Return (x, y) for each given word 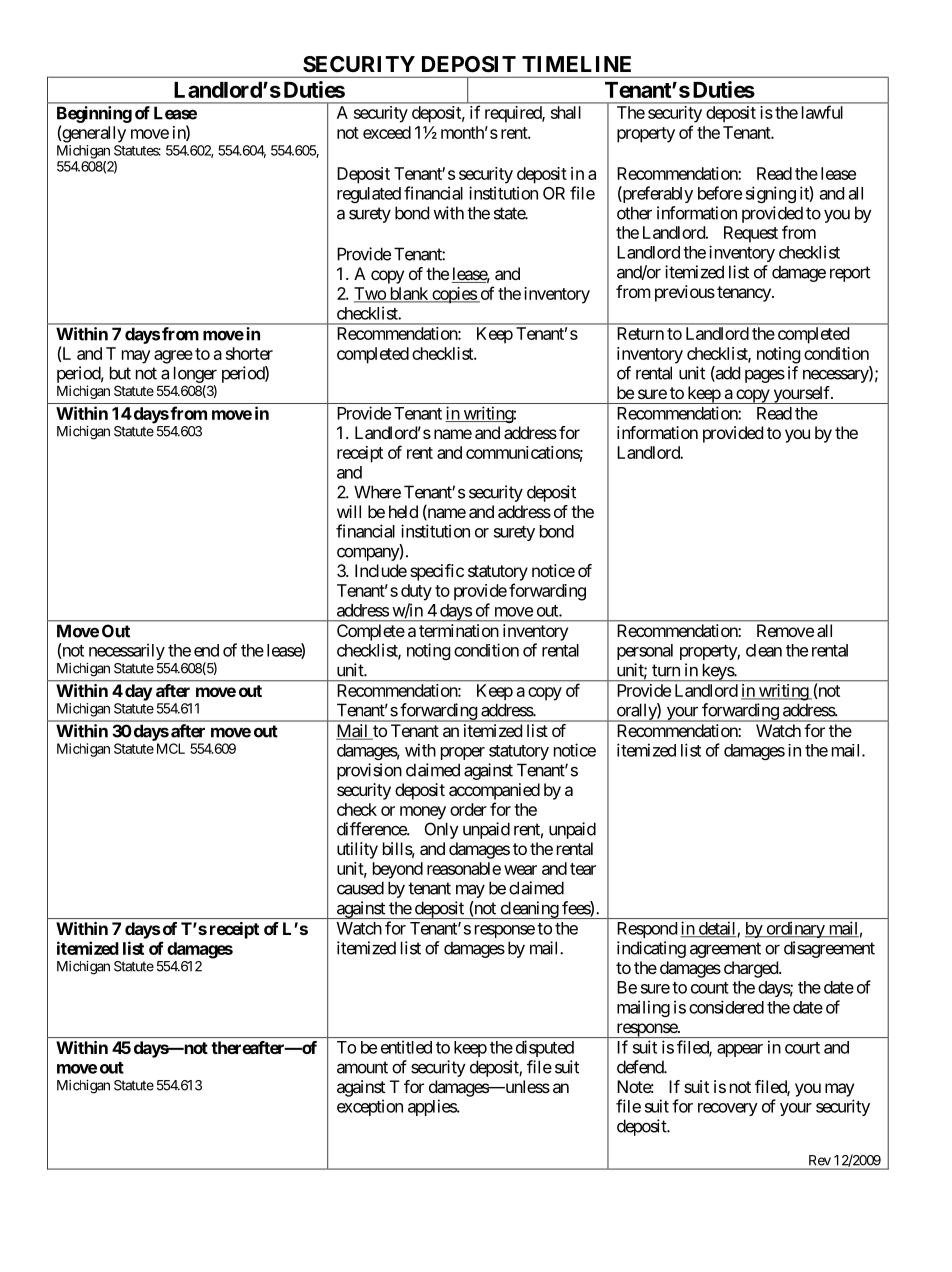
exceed (387, 132)
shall (566, 112)
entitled (406, 1047)
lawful (822, 112)
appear (740, 1050)
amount (362, 1067)
